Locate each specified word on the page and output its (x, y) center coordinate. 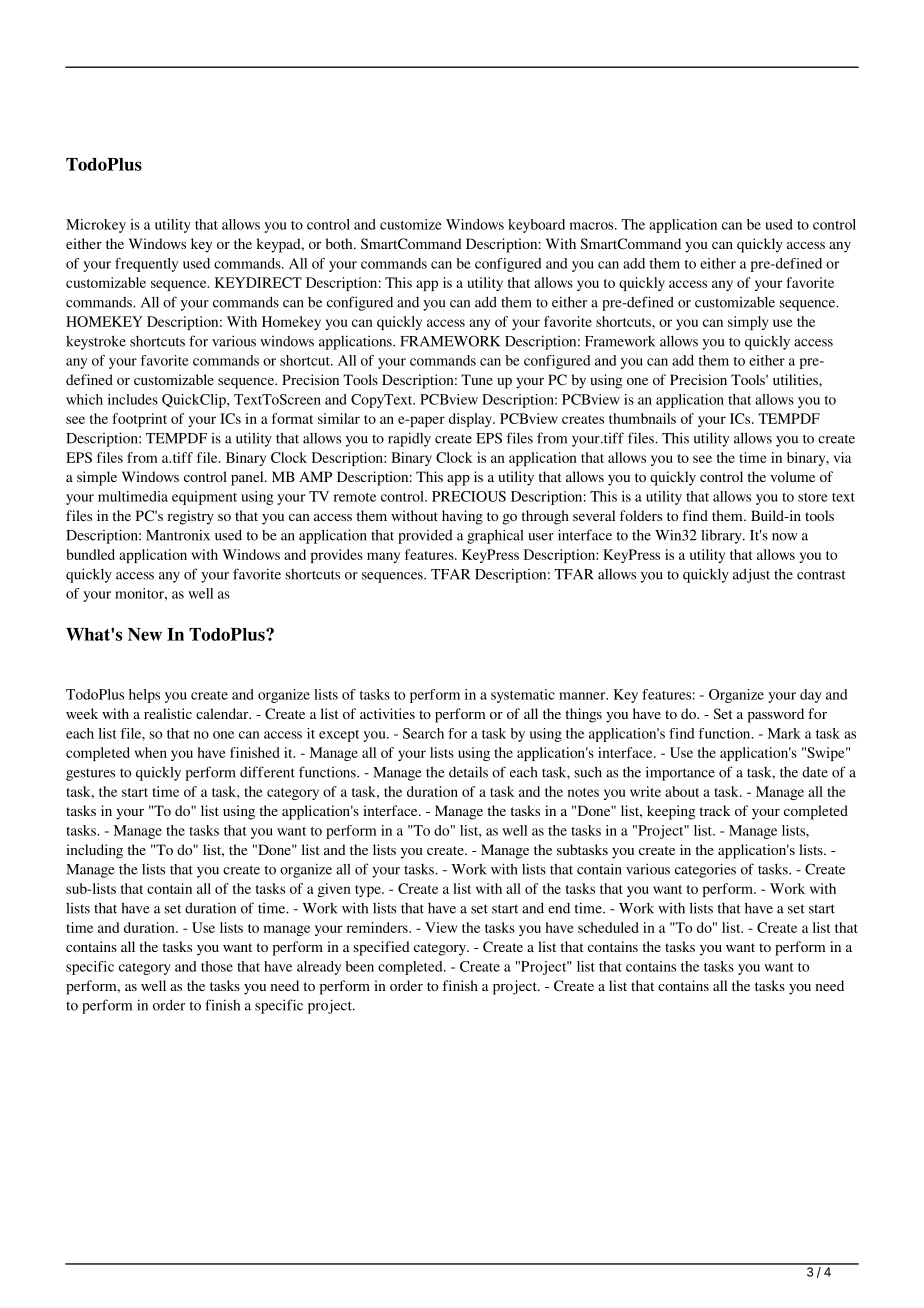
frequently (146, 265)
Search (423, 733)
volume (792, 476)
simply (748, 323)
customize (411, 224)
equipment (204, 498)
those (217, 966)
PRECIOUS (469, 496)
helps (144, 696)
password (776, 715)
